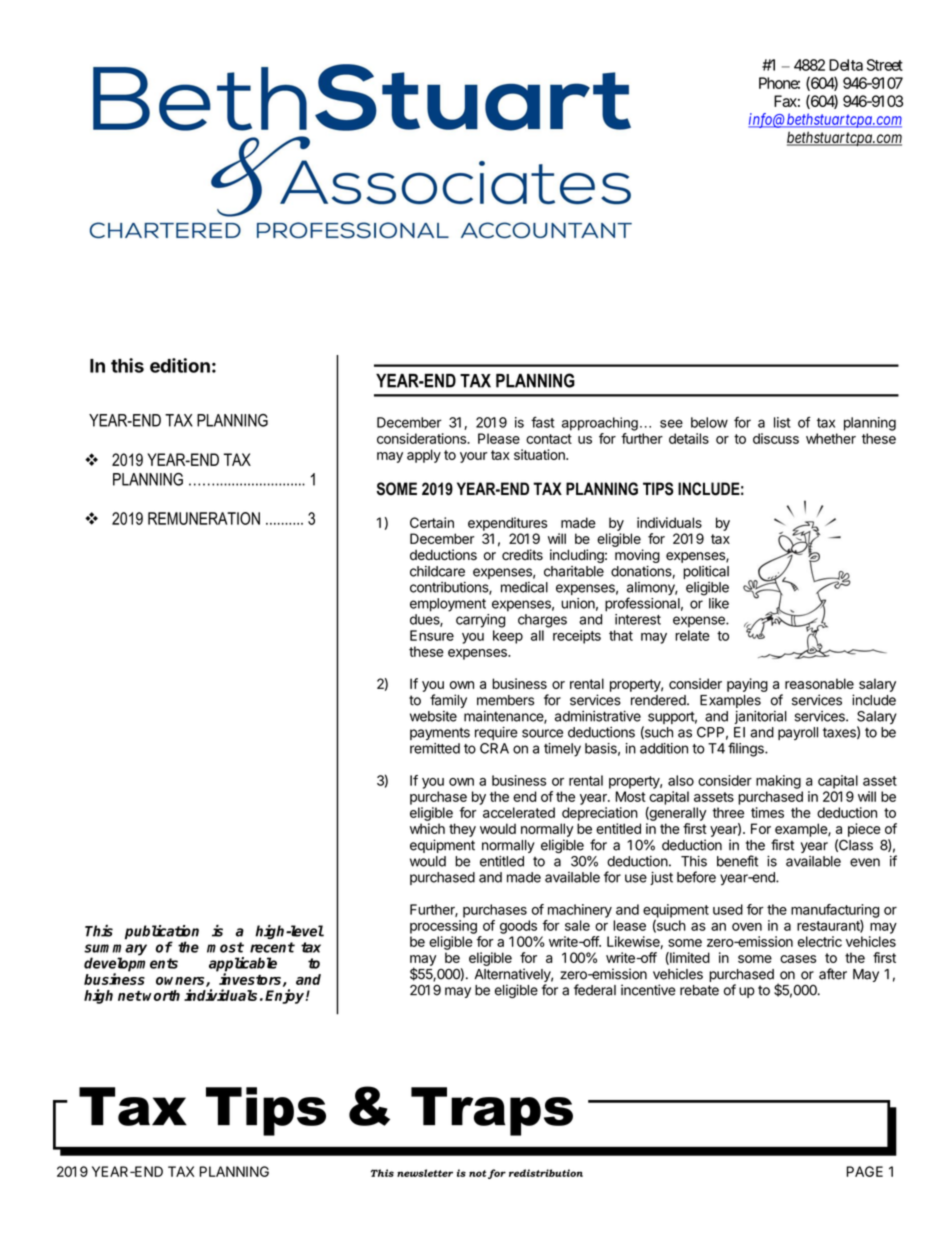 This screenshot has width=952, height=1233. I want to click on Delta, so click(846, 65).
